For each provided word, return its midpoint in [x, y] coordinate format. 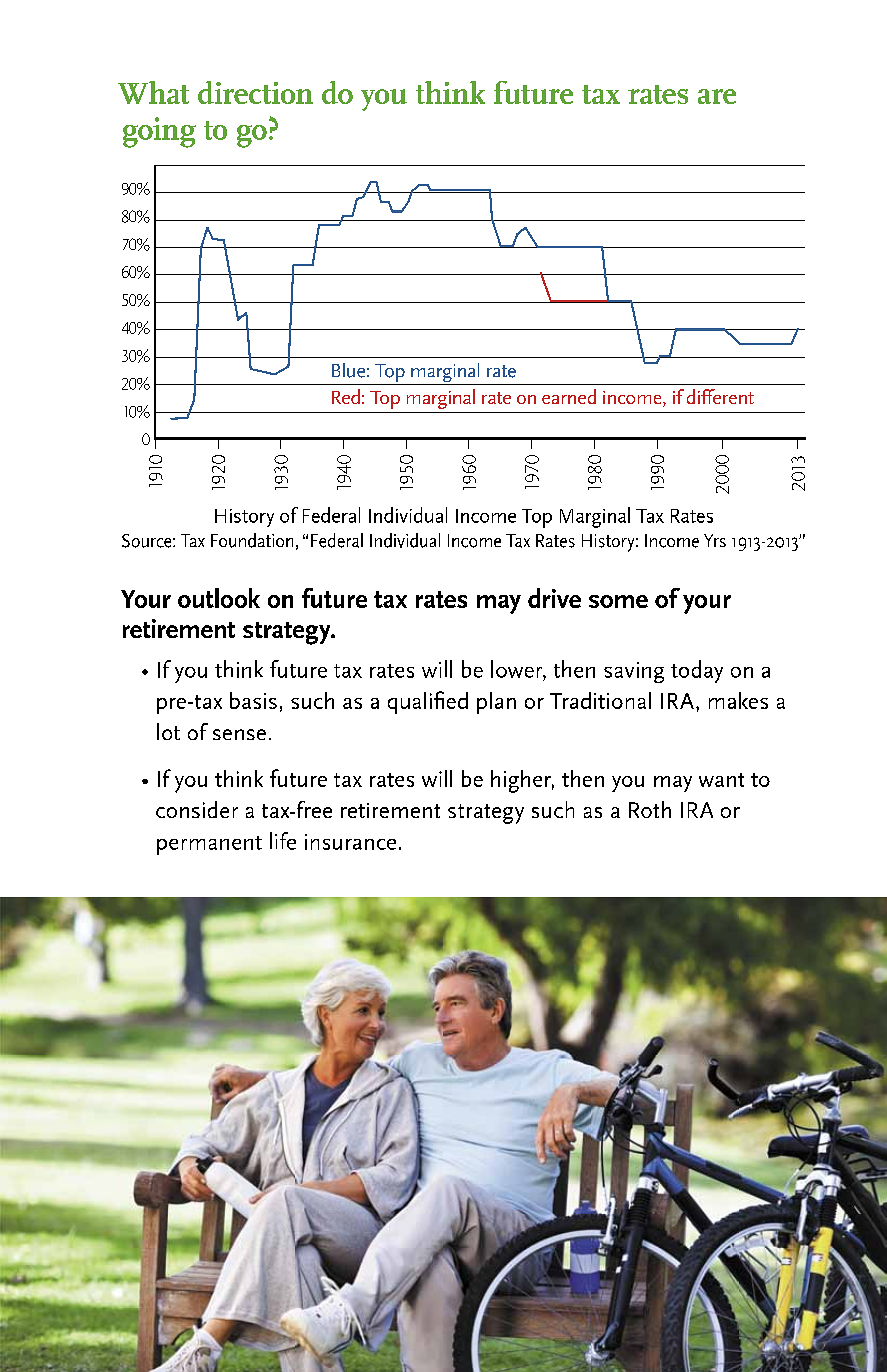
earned [569, 396]
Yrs [715, 540]
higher [522, 781]
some [618, 601]
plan [496, 703]
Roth [650, 809]
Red [346, 396]
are [717, 96]
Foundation [252, 540]
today [697, 671]
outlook [219, 598]
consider [197, 809]
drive [554, 598]
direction [255, 92]
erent [732, 397]
